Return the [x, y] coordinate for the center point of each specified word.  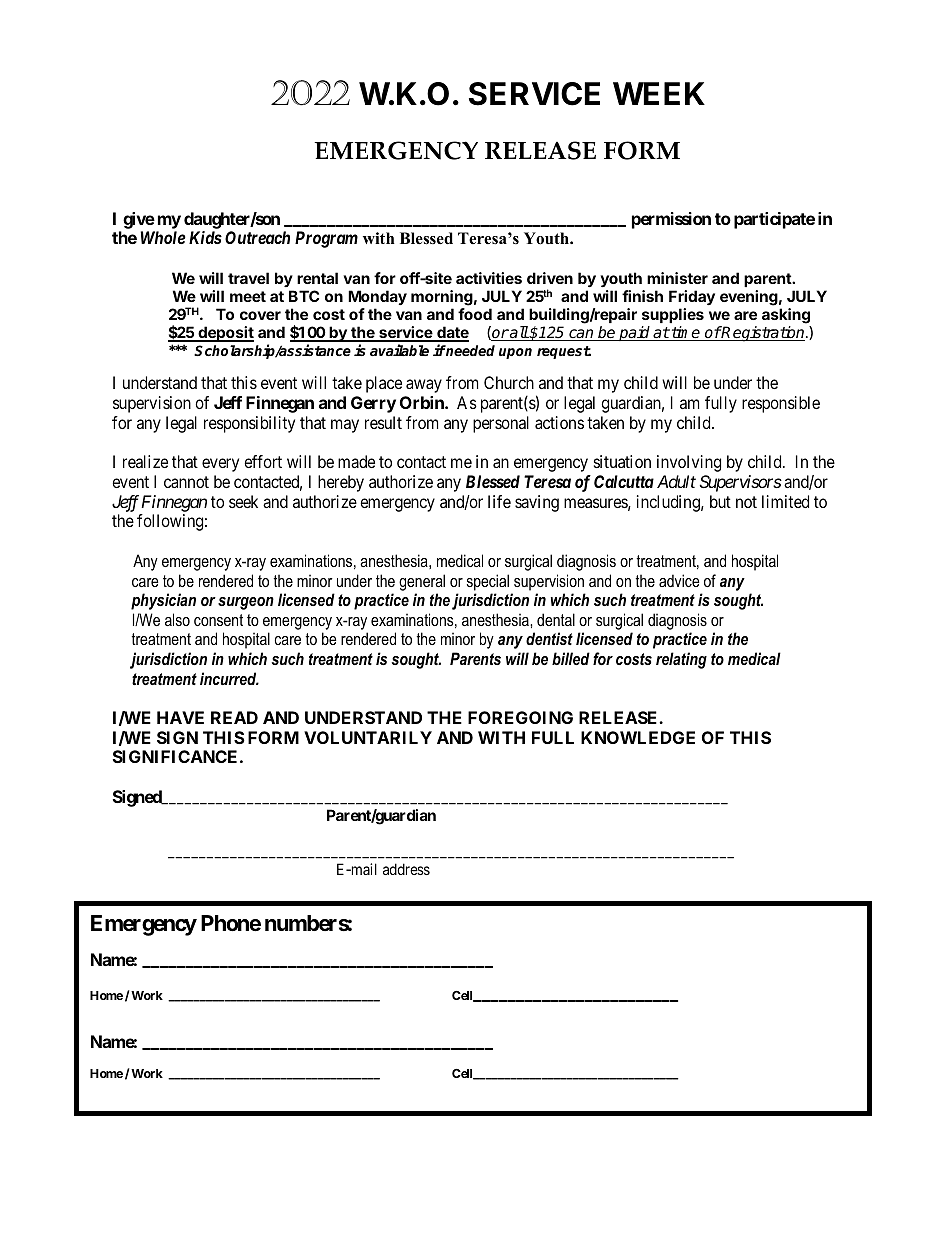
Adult [676, 481]
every [220, 465]
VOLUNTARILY [368, 737]
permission [671, 220]
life [499, 501]
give [139, 220]
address [406, 869]
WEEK [659, 93]
